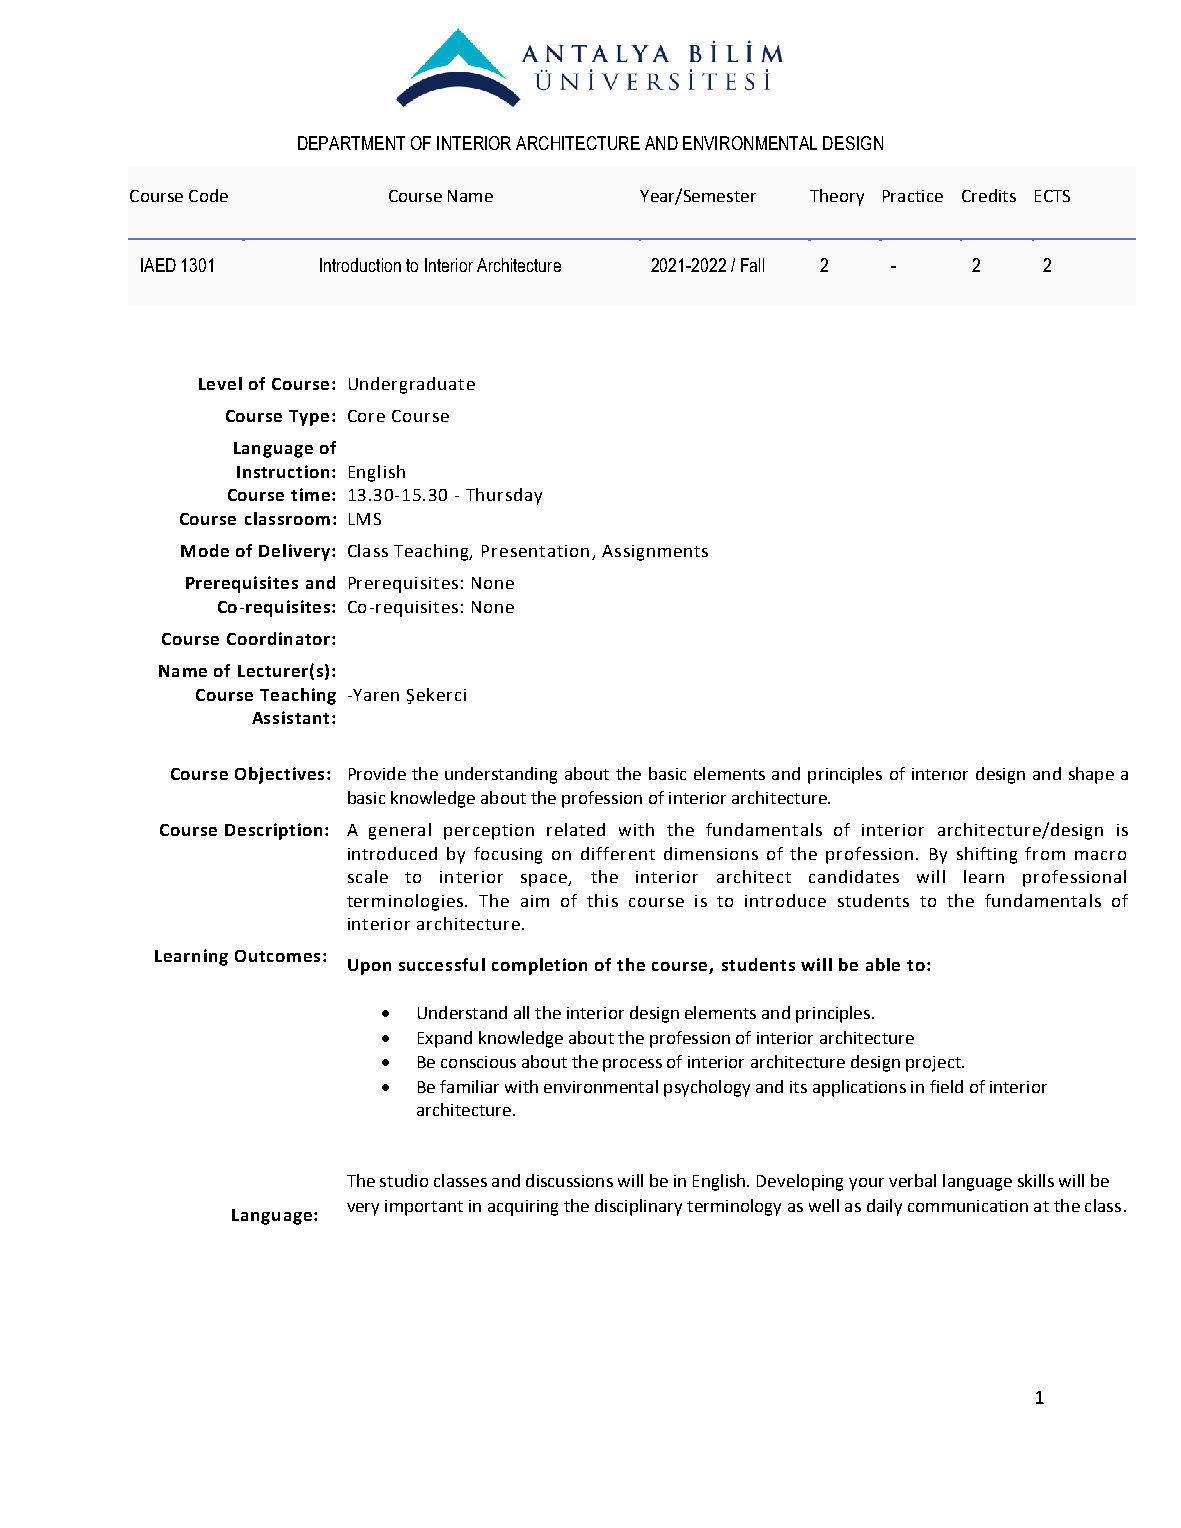 This screenshot has width=1181, height=1528. I want to click on Assignments, so click(655, 553).
